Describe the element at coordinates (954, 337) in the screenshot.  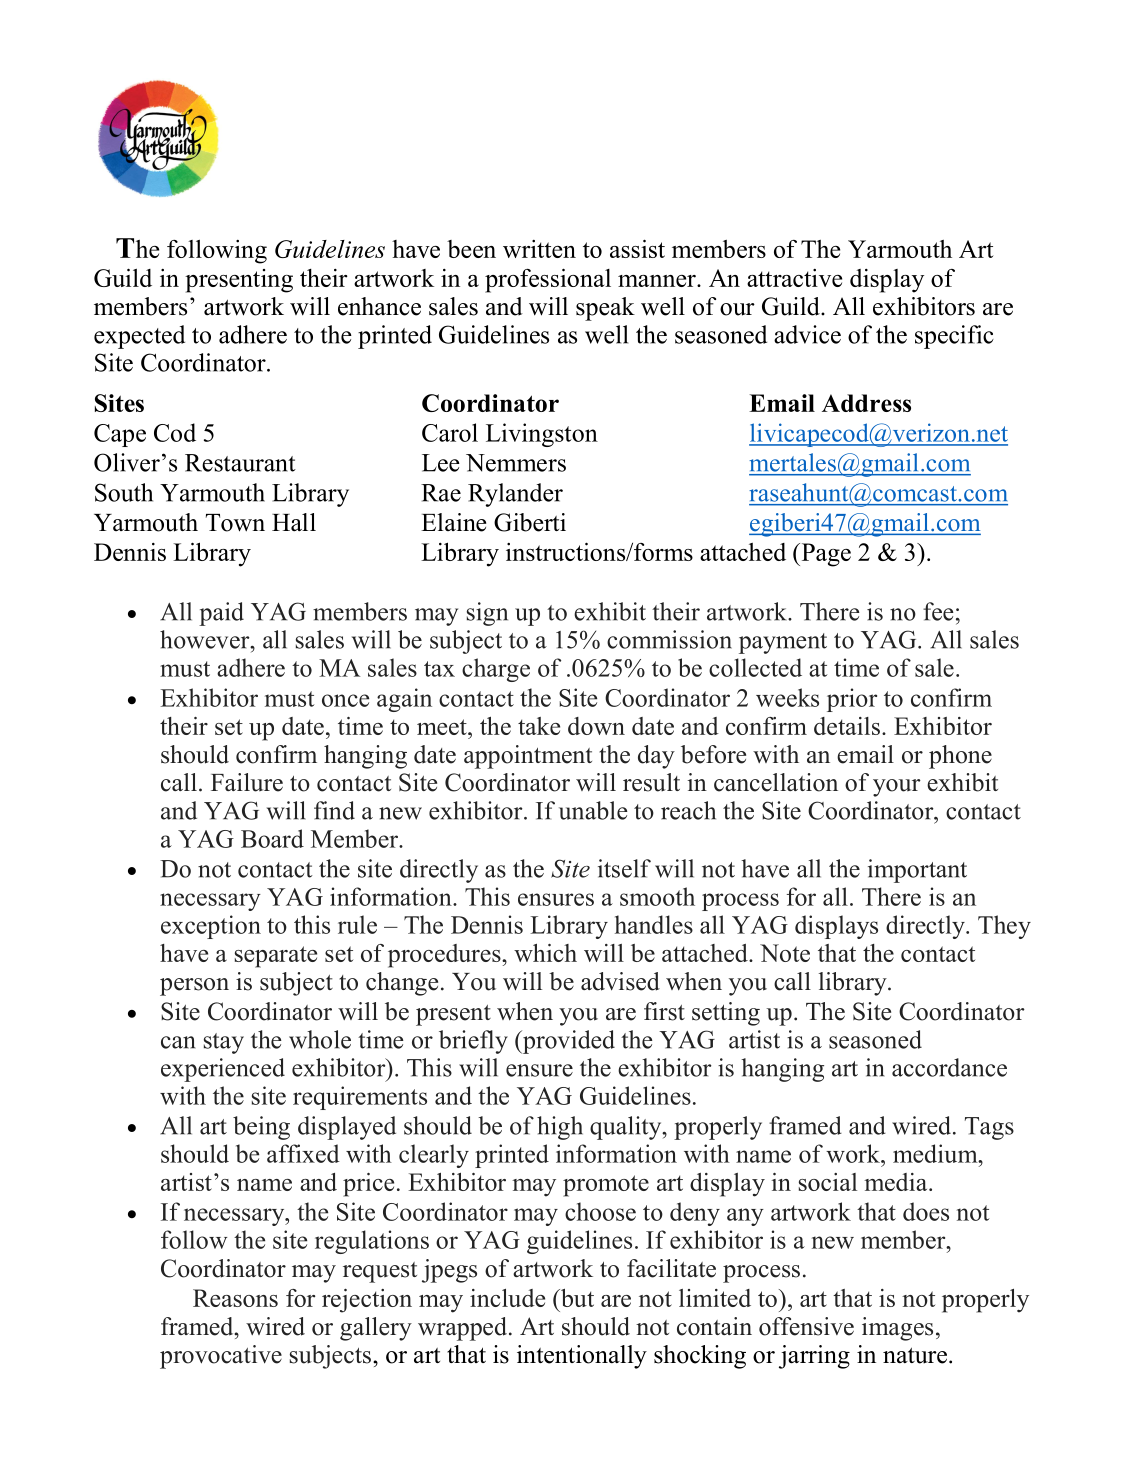
I see `specific` at that location.
